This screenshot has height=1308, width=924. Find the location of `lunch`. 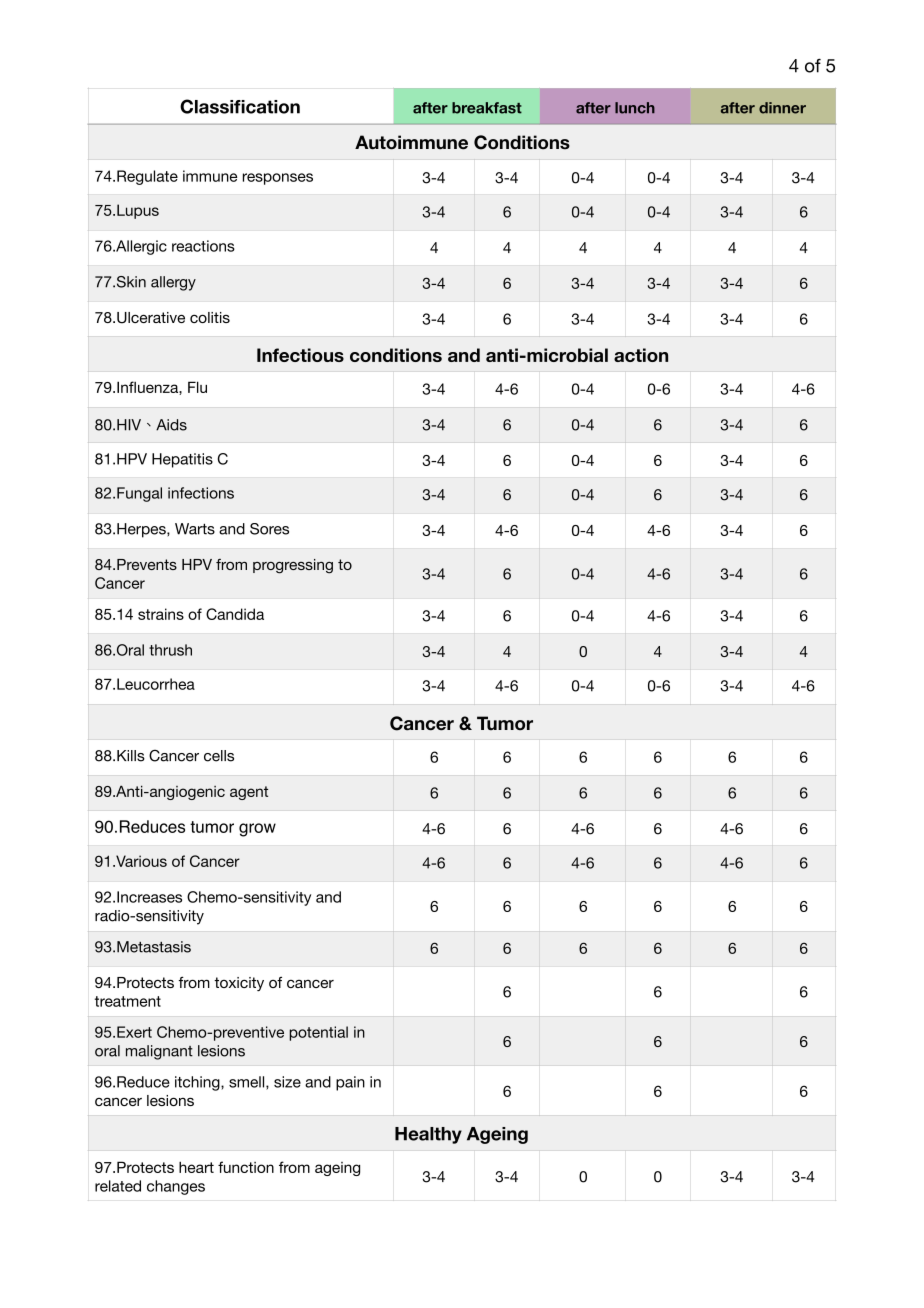

lunch is located at coordinates (635, 108).
